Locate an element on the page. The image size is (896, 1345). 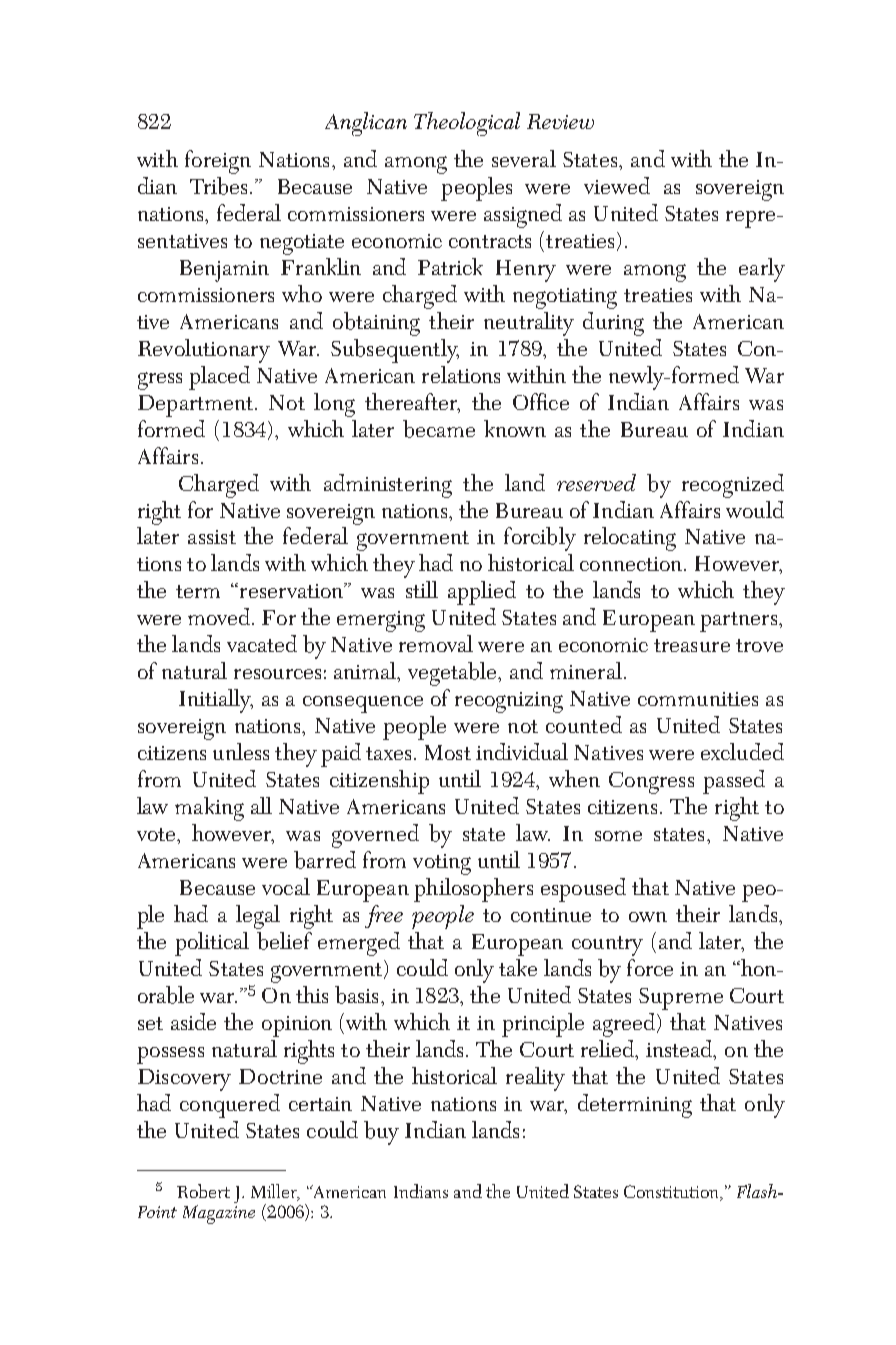
foreign is located at coordinates (218, 162).
